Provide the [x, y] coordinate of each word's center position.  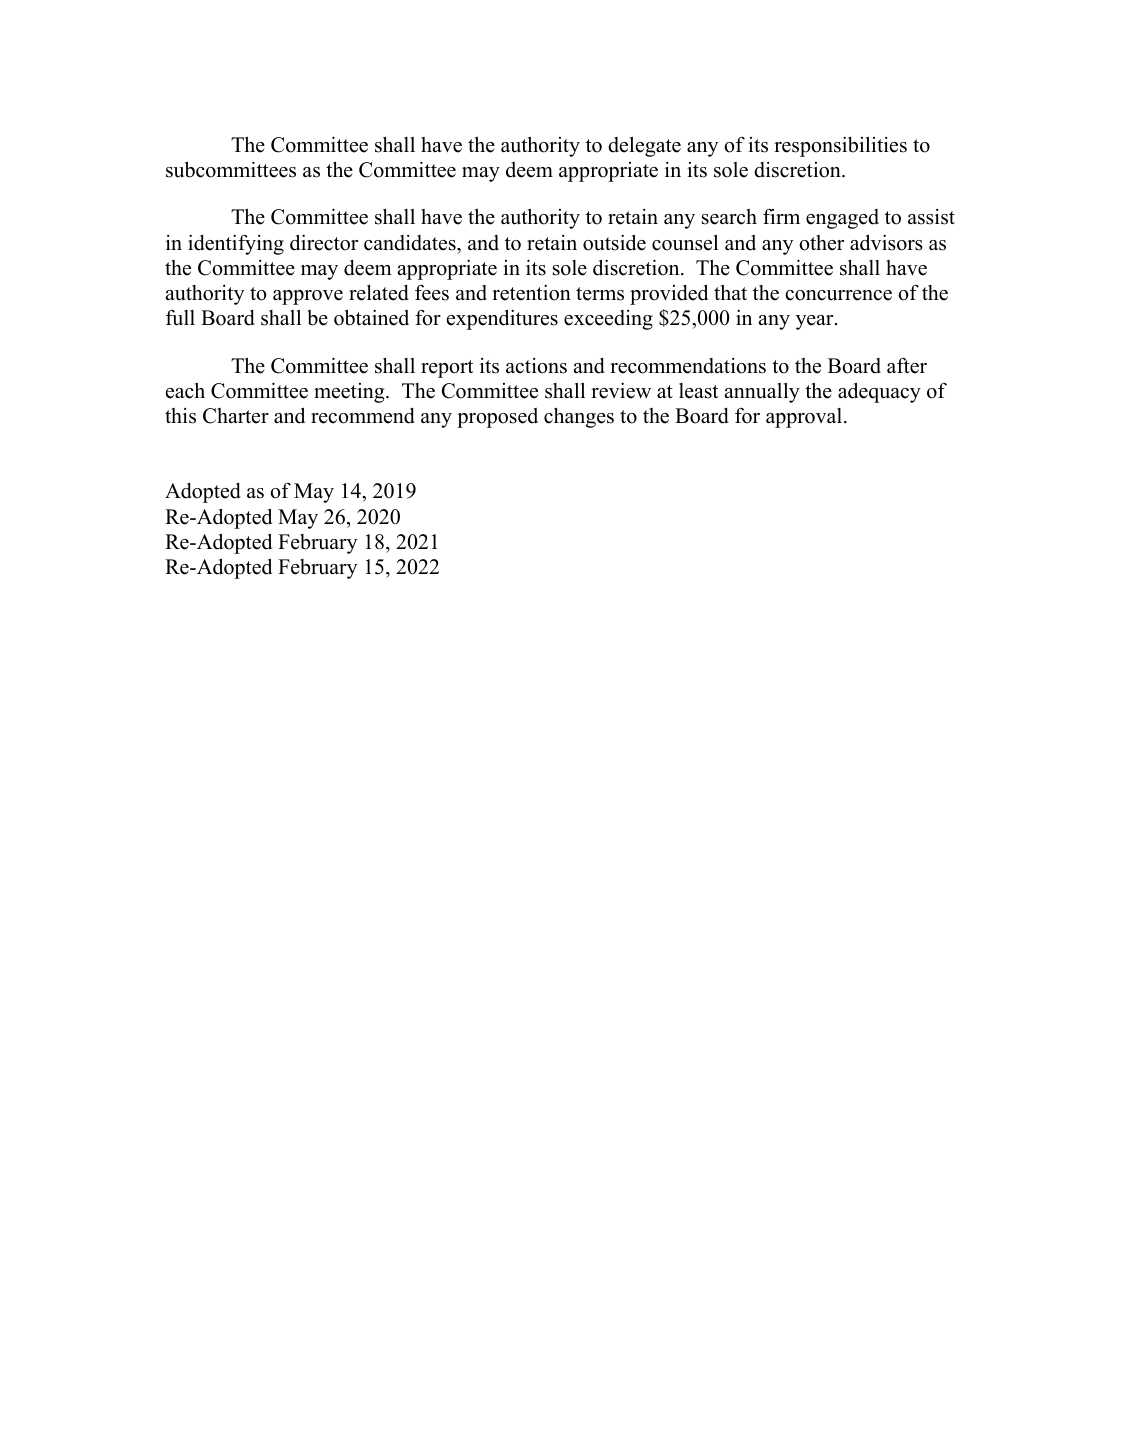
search [729, 217]
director [324, 242]
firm [781, 216]
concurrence [838, 295]
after [907, 366]
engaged [842, 219]
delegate [644, 146]
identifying [236, 244]
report [447, 369]
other [821, 243]
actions [536, 366]
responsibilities [840, 146]
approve [308, 297]
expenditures [502, 319]
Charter [236, 416]
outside [614, 242]
